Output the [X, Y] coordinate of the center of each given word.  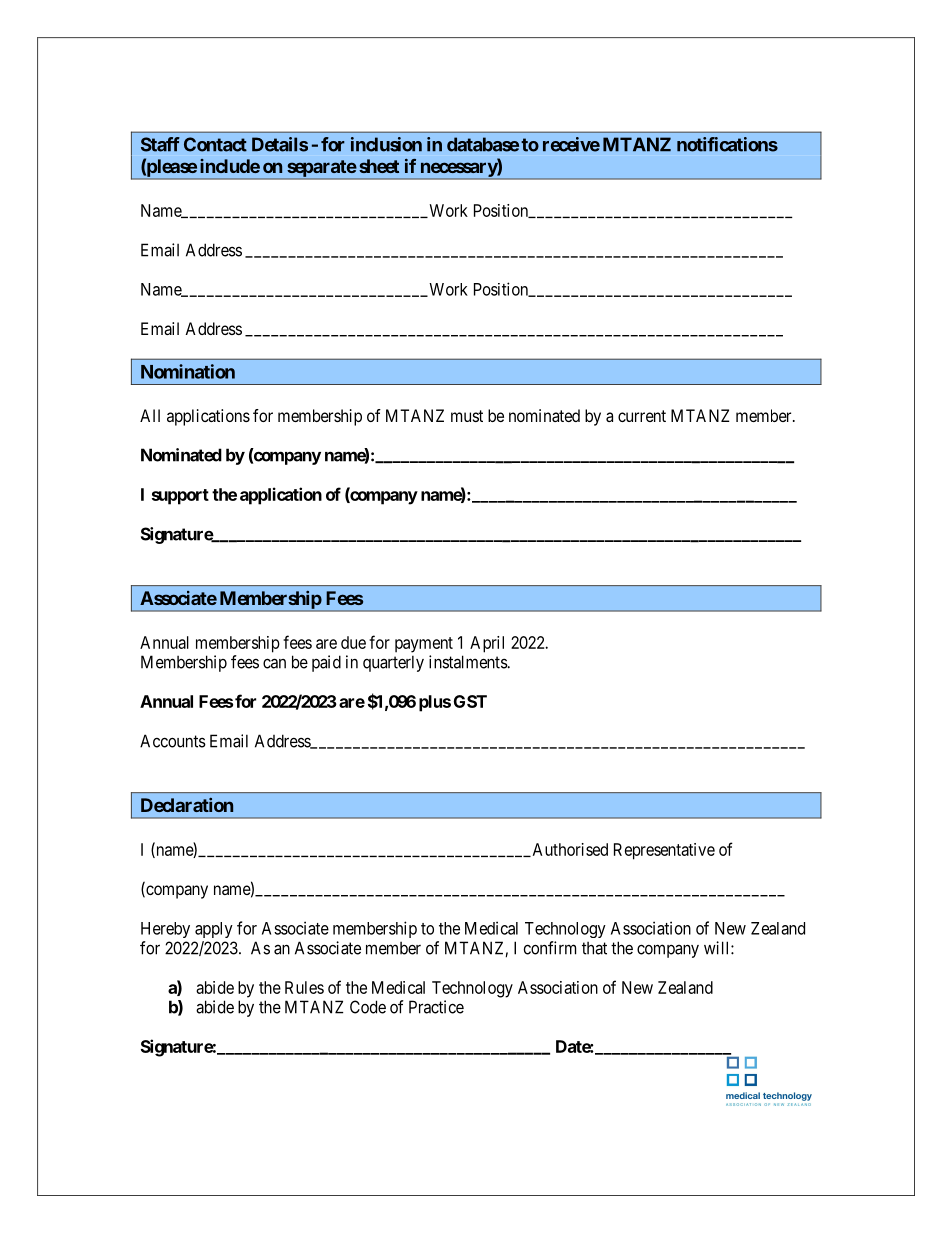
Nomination [188, 371]
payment [424, 645]
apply [214, 930]
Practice [436, 1007]
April [487, 644]
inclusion [386, 144]
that [594, 948]
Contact [215, 144]
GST [470, 701]
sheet [379, 166]
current [642, 416]
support [180, 497]
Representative [664, 851]
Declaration [187, 805]
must [467, 416]
